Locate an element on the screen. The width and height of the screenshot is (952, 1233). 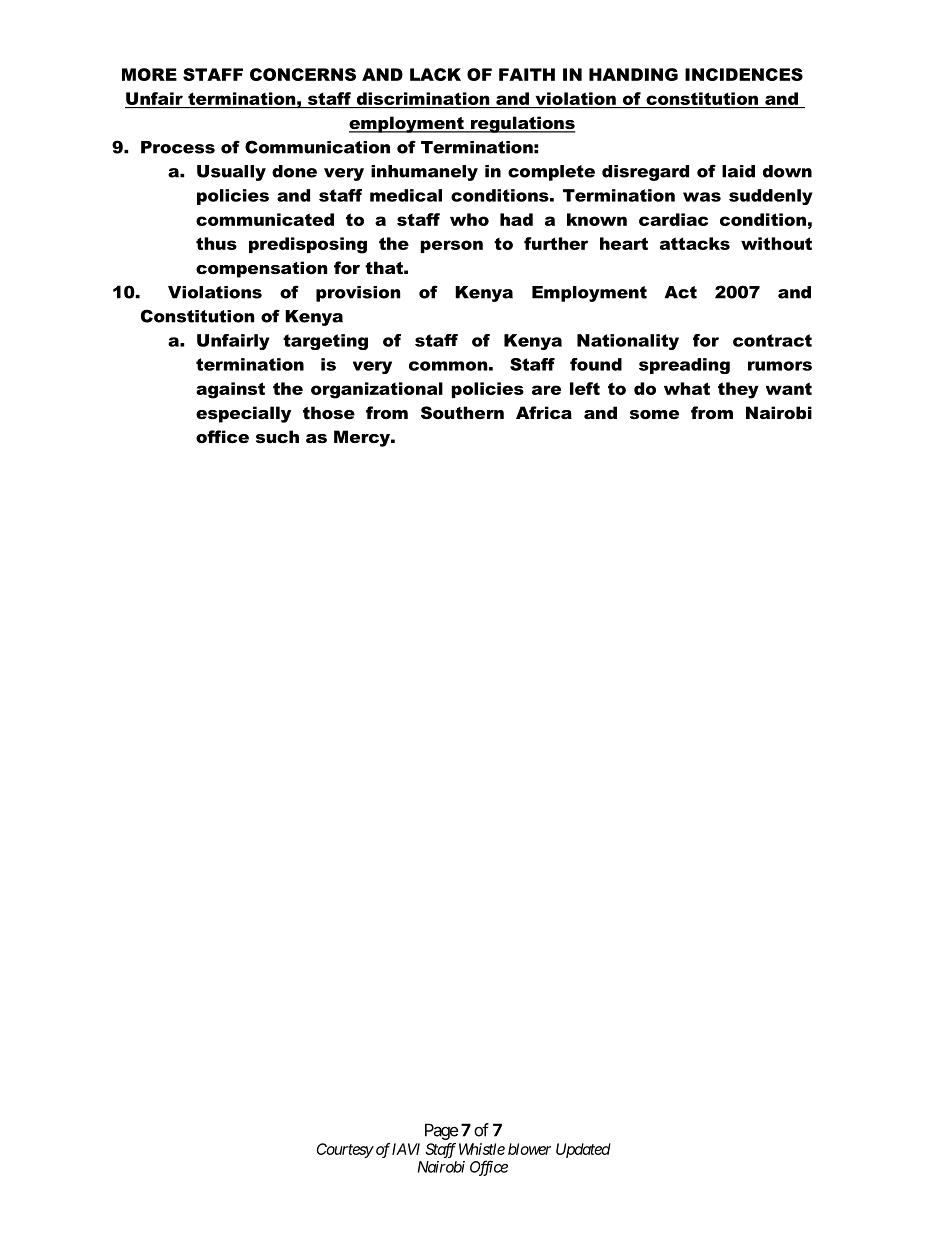
Page is located at coordinates (441, 1131).
